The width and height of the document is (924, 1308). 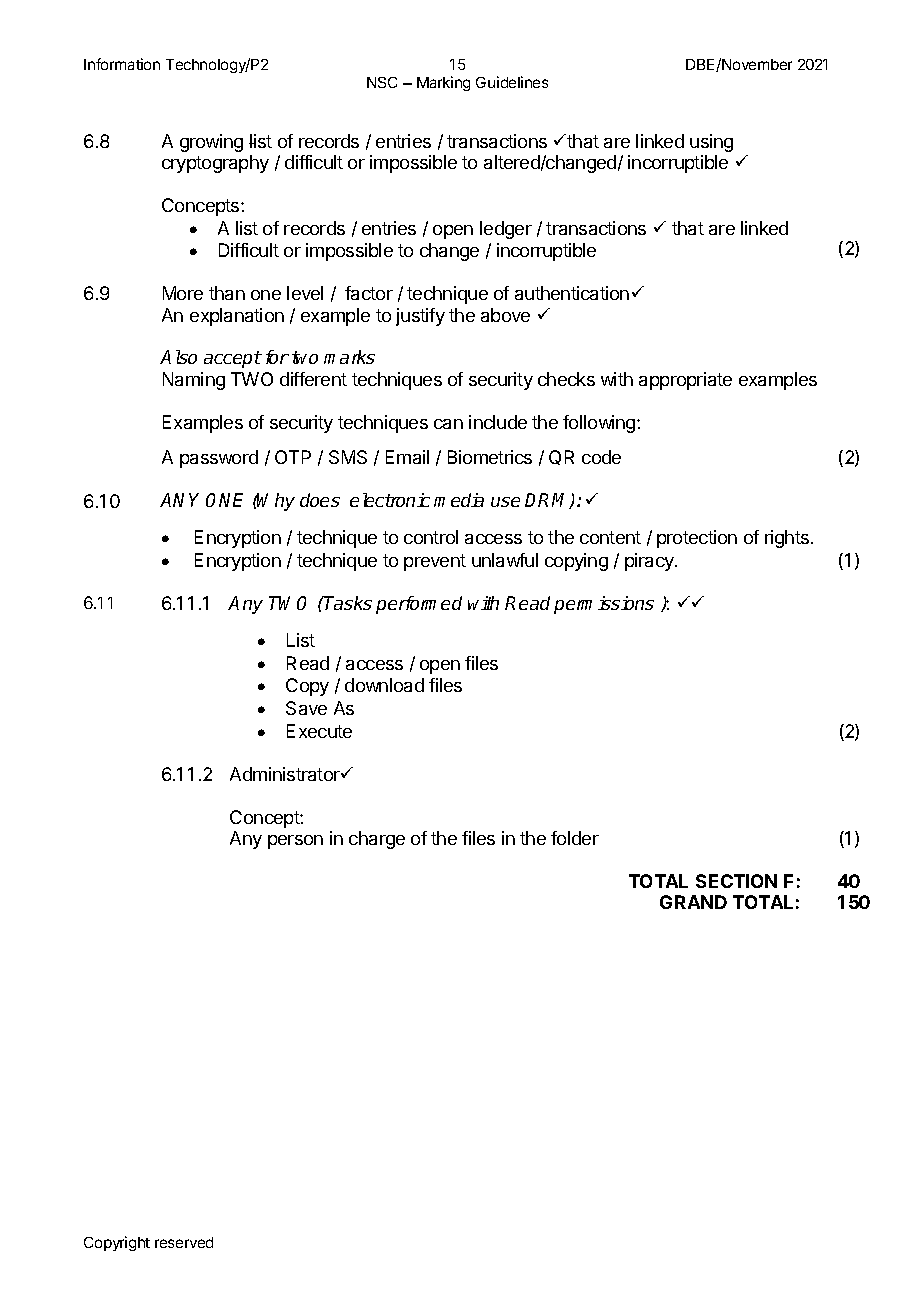 I want to click on Marking, so click(x=443, y=83).
